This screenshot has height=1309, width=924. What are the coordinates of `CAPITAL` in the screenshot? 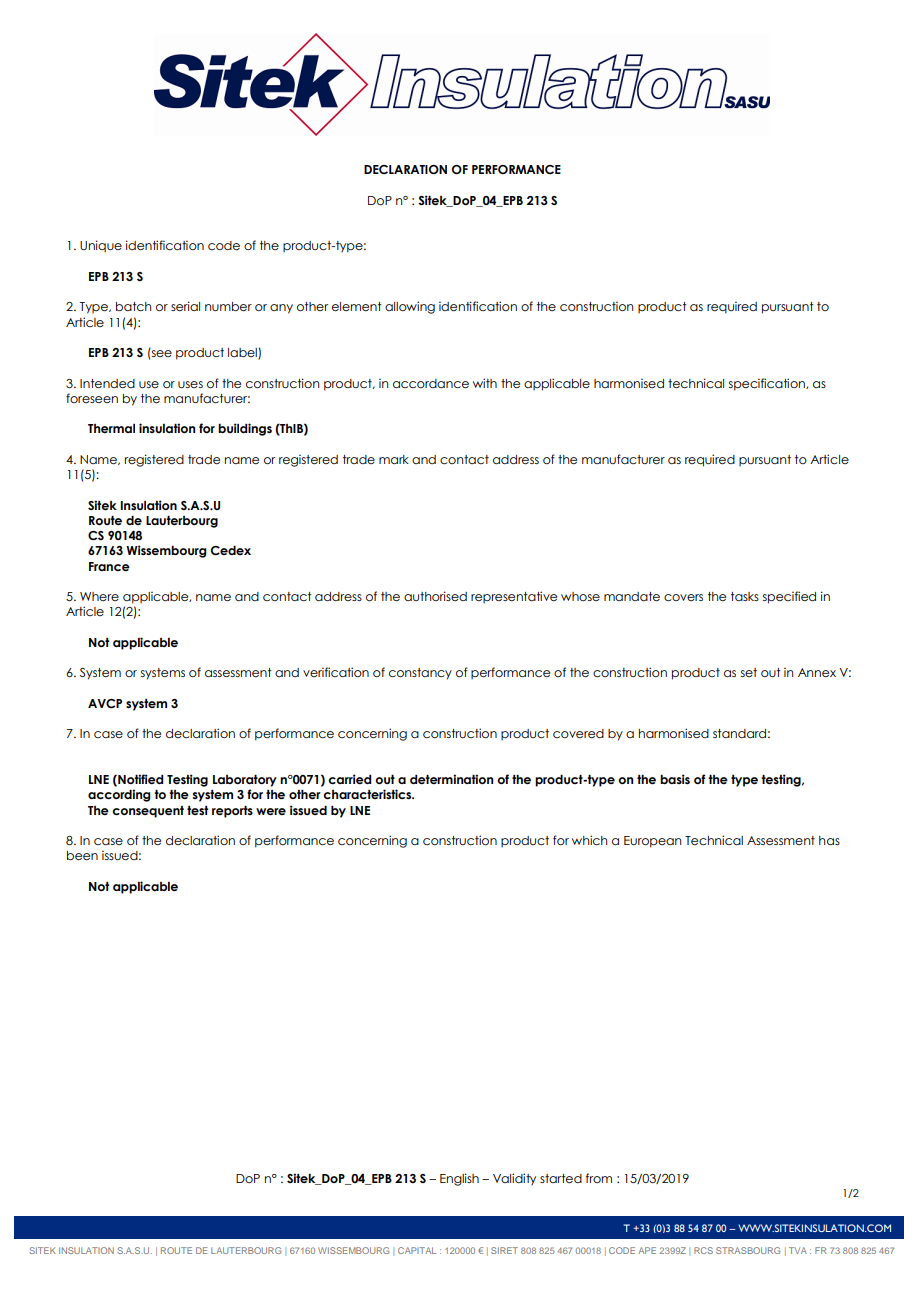 It's located at (417, 1250).
